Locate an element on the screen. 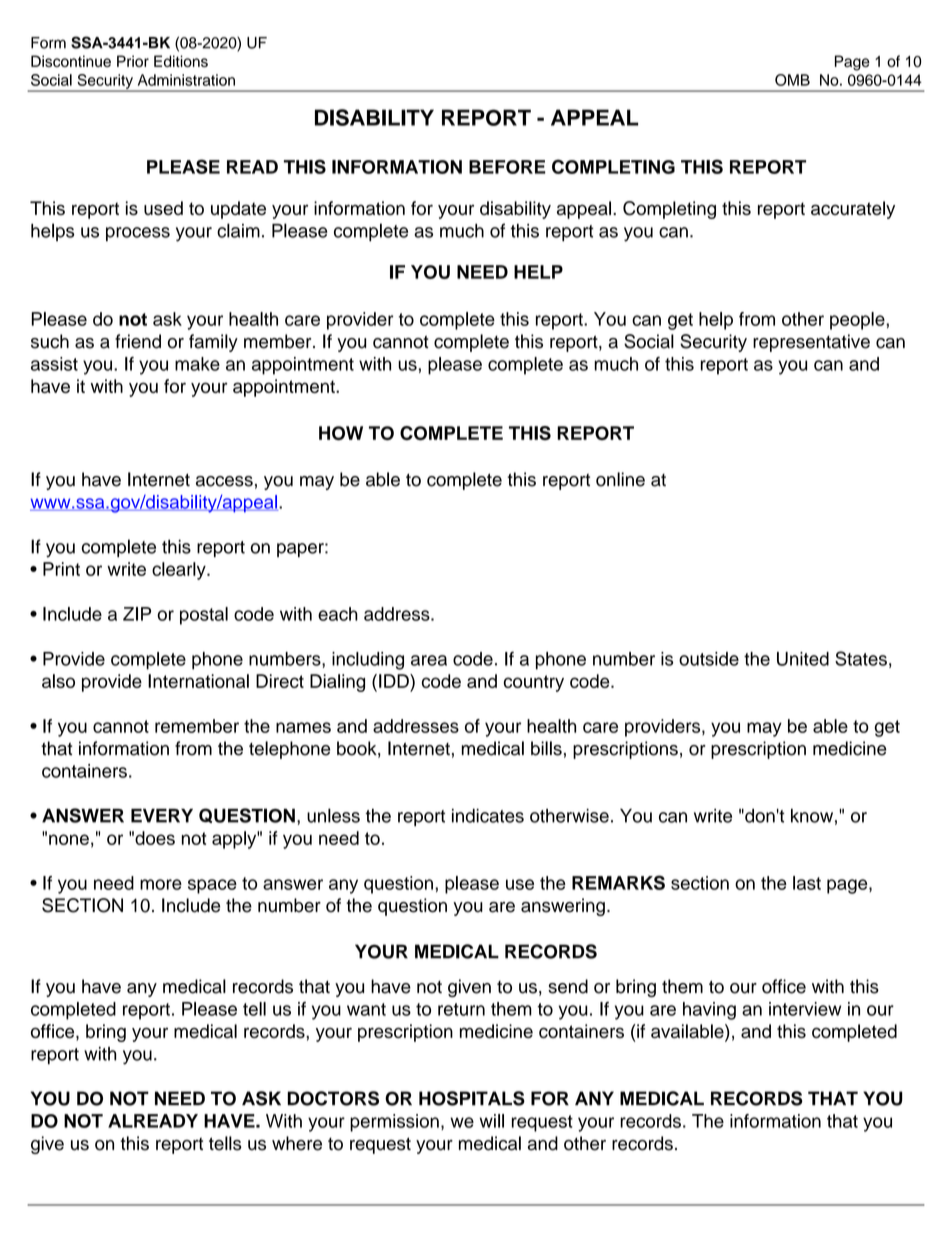 This screenshot has height=1233, width=952. access is located at coordinates (224, 481).
